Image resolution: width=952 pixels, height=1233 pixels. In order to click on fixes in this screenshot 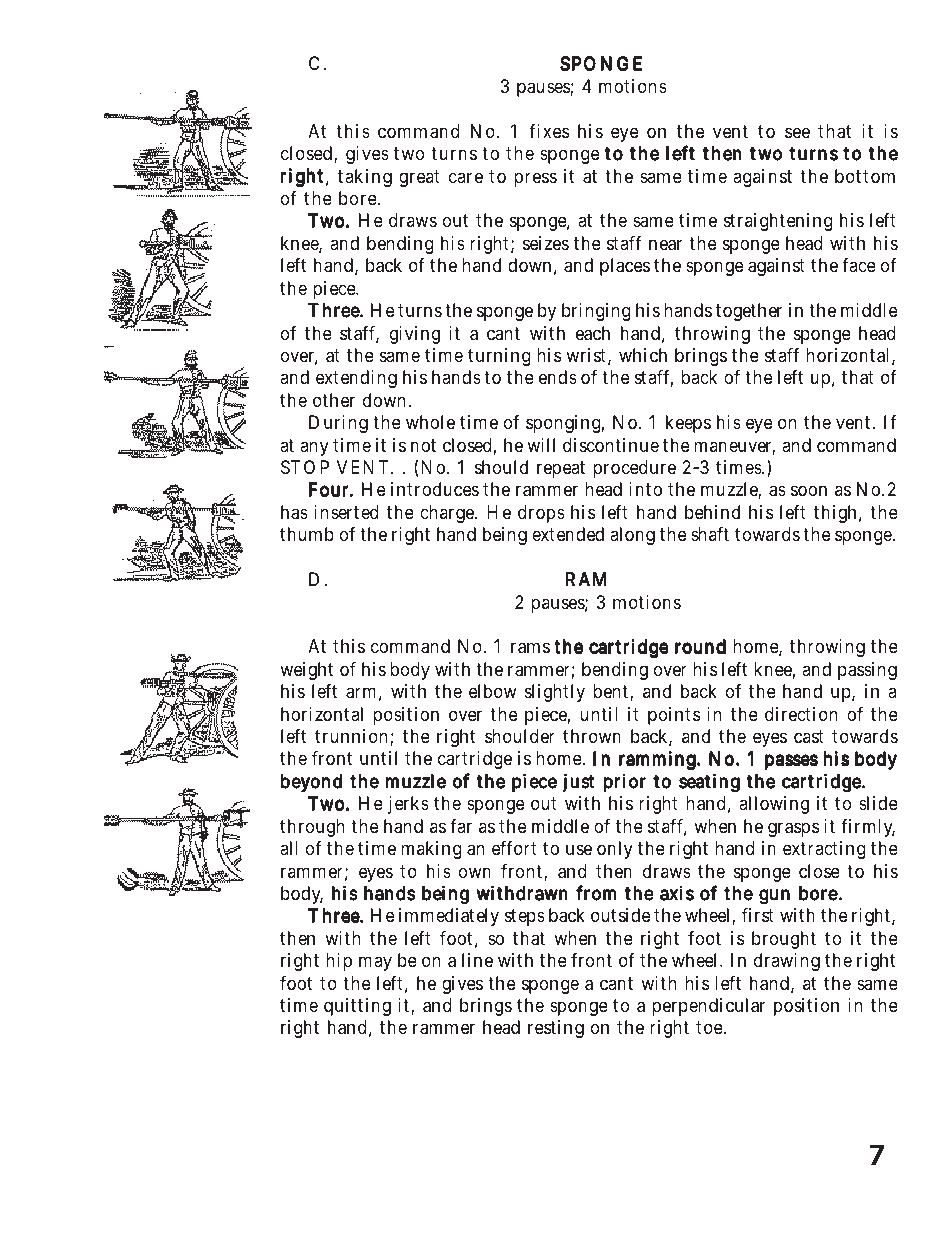, I will do `click(549, 131)`.
